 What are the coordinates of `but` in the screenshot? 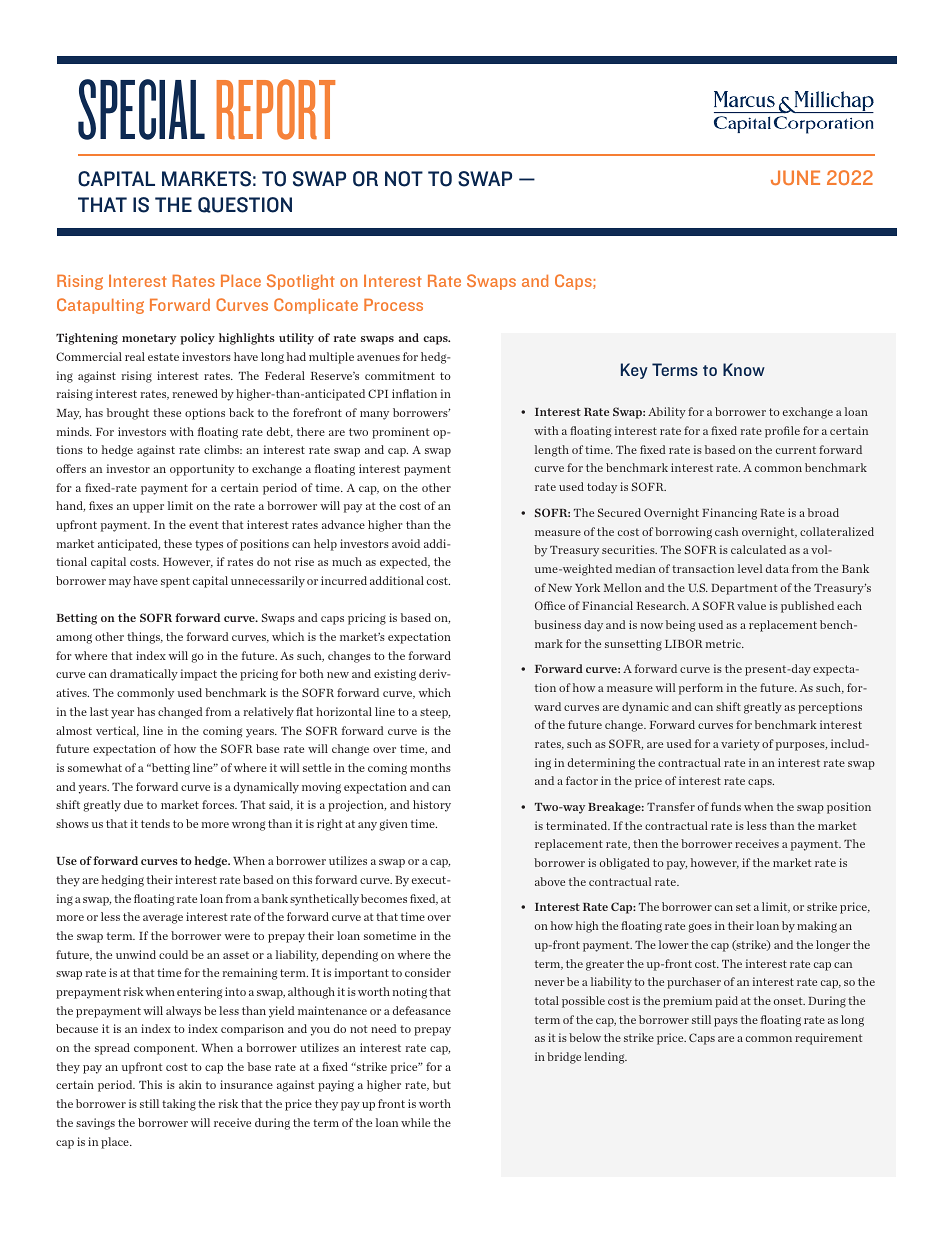 It's located at (442, 1084).
